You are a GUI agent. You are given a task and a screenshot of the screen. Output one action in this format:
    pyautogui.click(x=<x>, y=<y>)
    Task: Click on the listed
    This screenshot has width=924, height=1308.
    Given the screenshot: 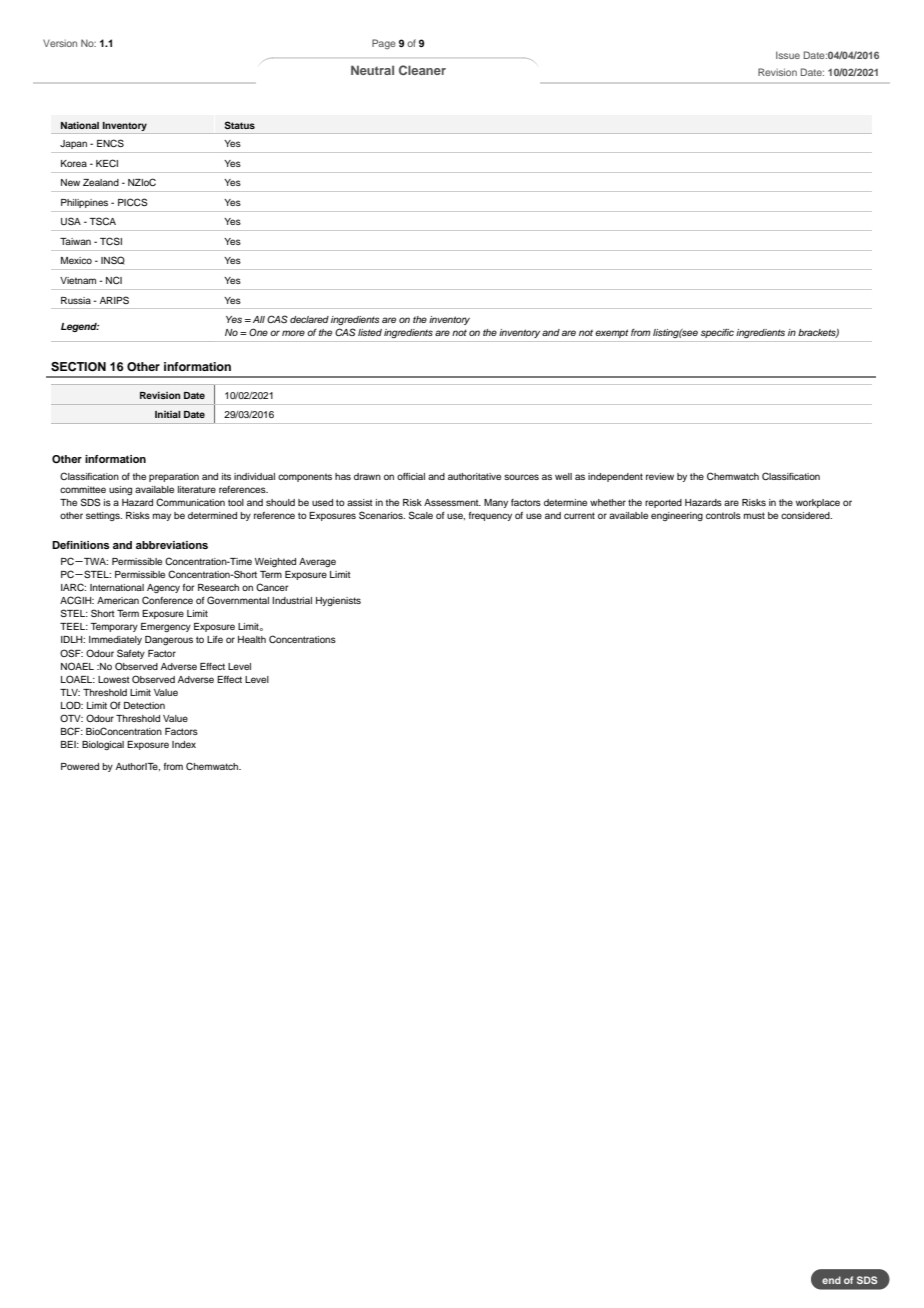 What is the action you would take?
    pyautogui.click(x=370, y=332)
